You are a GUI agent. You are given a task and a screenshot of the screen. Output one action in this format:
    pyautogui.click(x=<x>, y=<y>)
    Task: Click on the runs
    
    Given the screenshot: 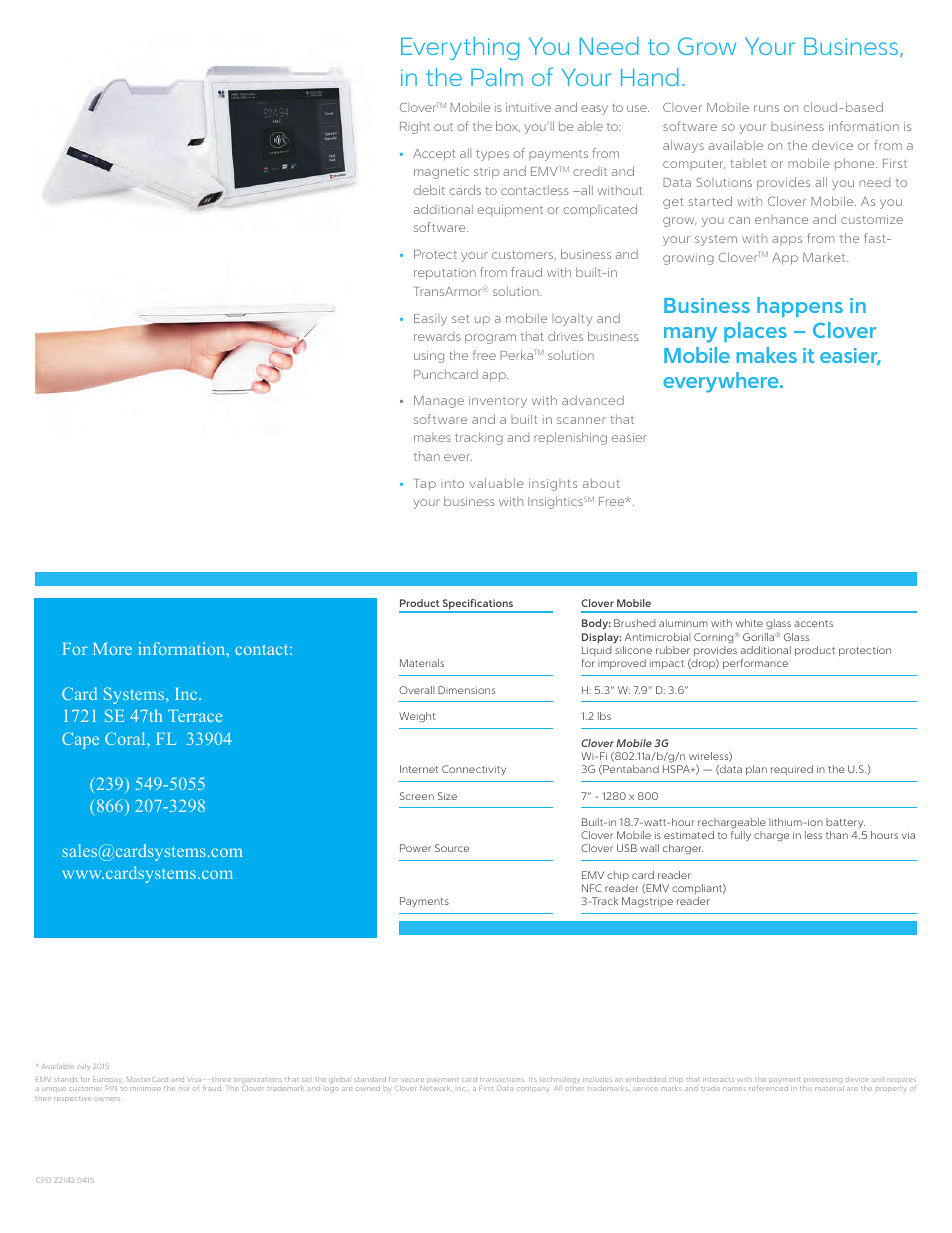 What is the action you would take?
    pyautogui.click(x=766, y=108)
